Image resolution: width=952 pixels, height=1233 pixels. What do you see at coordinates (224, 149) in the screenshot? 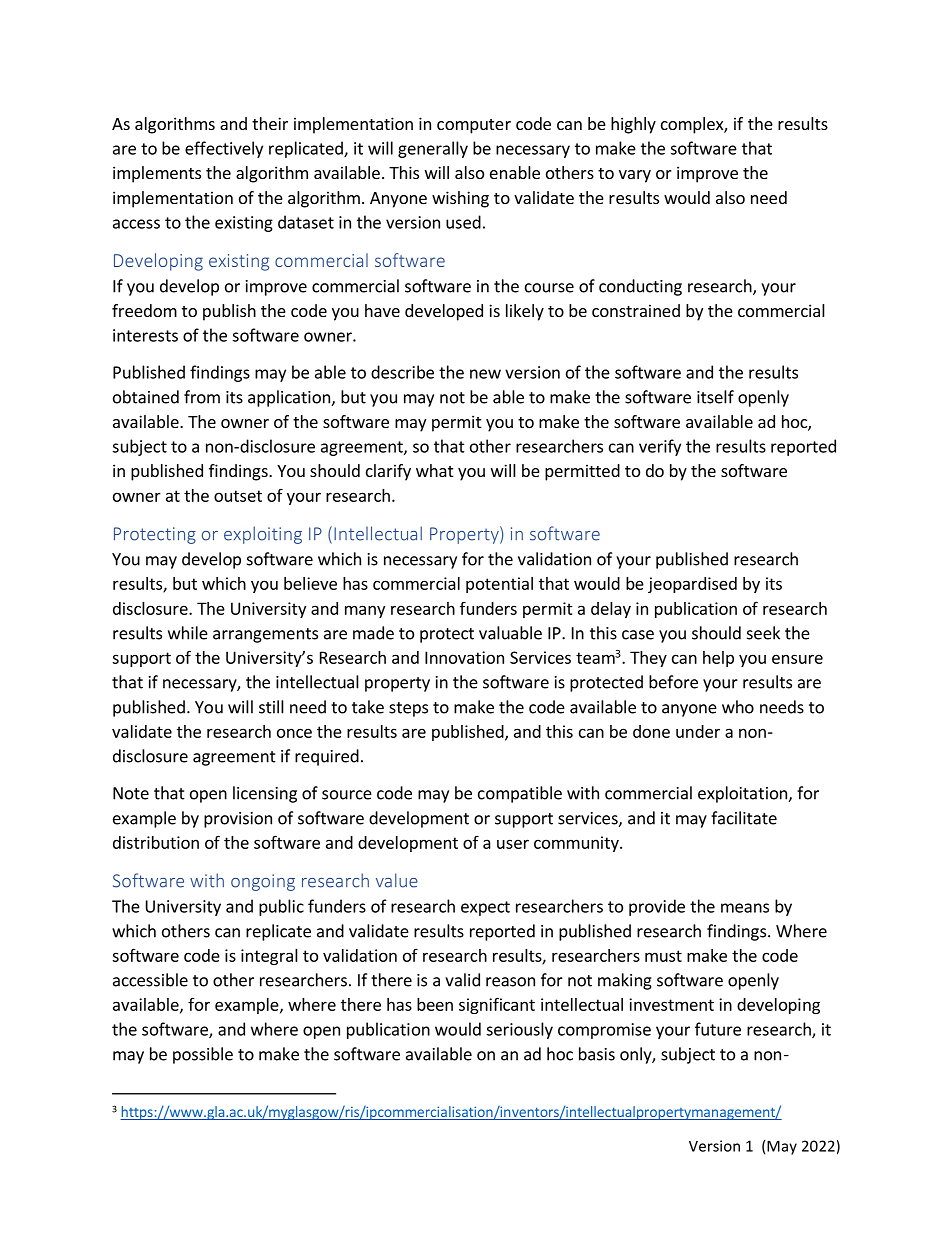
I see `effectively` at bounding box center [224, 149].
